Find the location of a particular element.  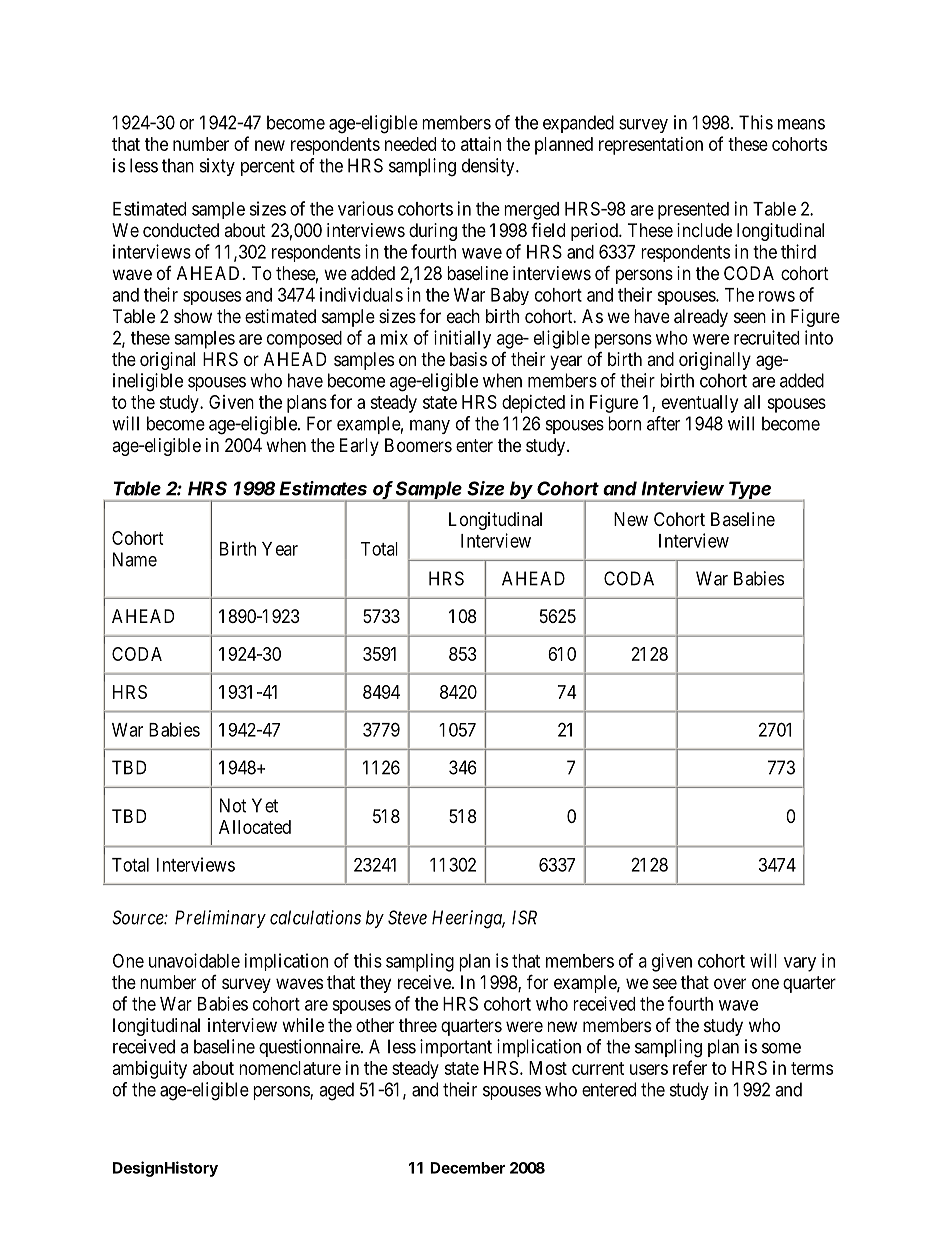

attain is located at coordinates (481, 144).
